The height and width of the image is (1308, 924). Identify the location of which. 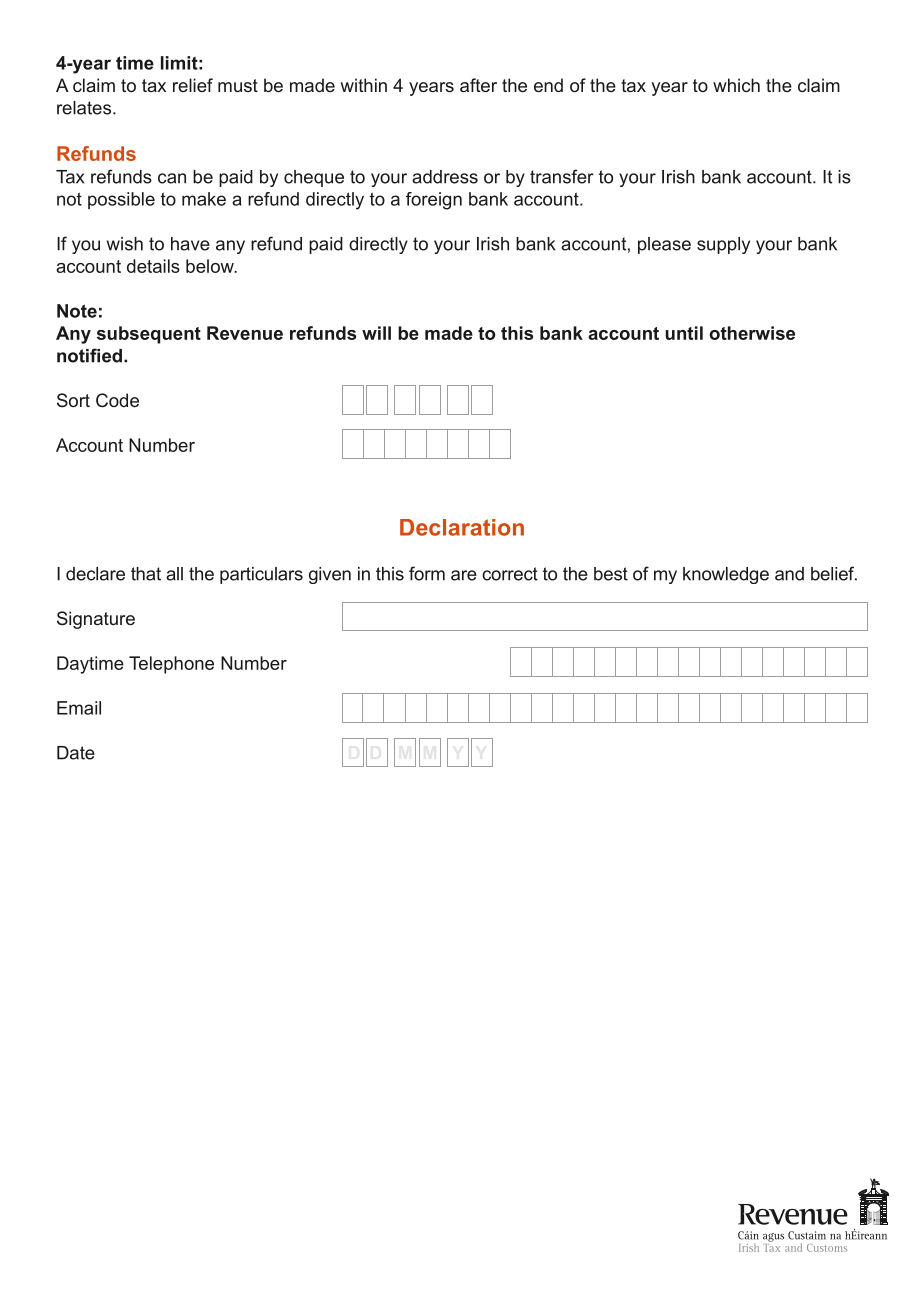
(736, 85).
